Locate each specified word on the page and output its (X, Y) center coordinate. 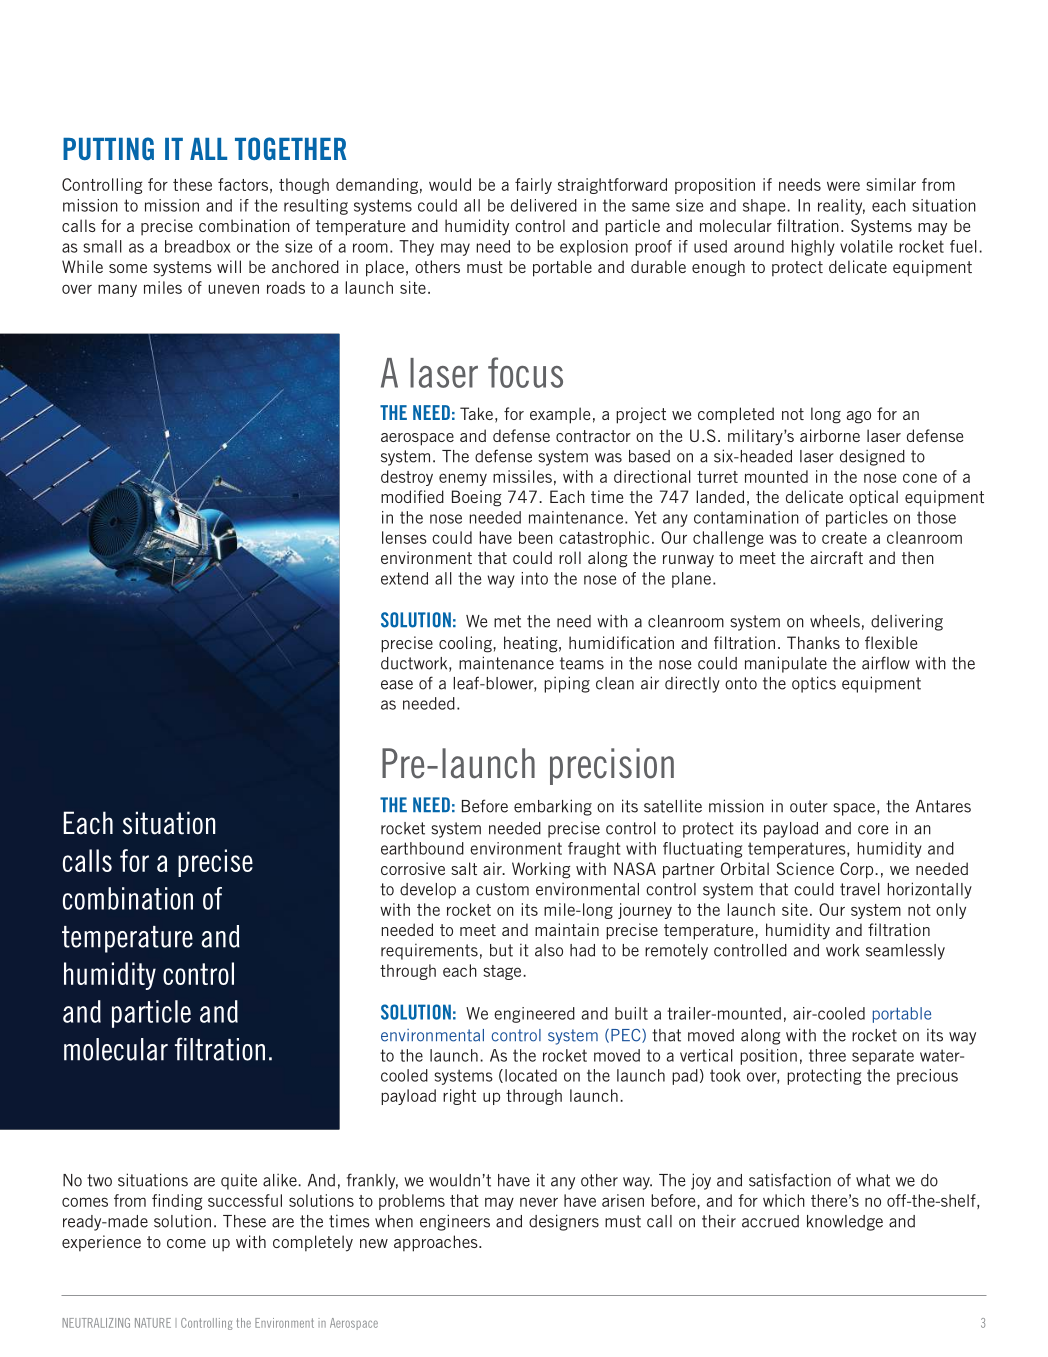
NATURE (153, 1323)
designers (564, 1222)
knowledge (845, 1223)
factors (243, 184)
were (843, 186)
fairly (533, 186)
